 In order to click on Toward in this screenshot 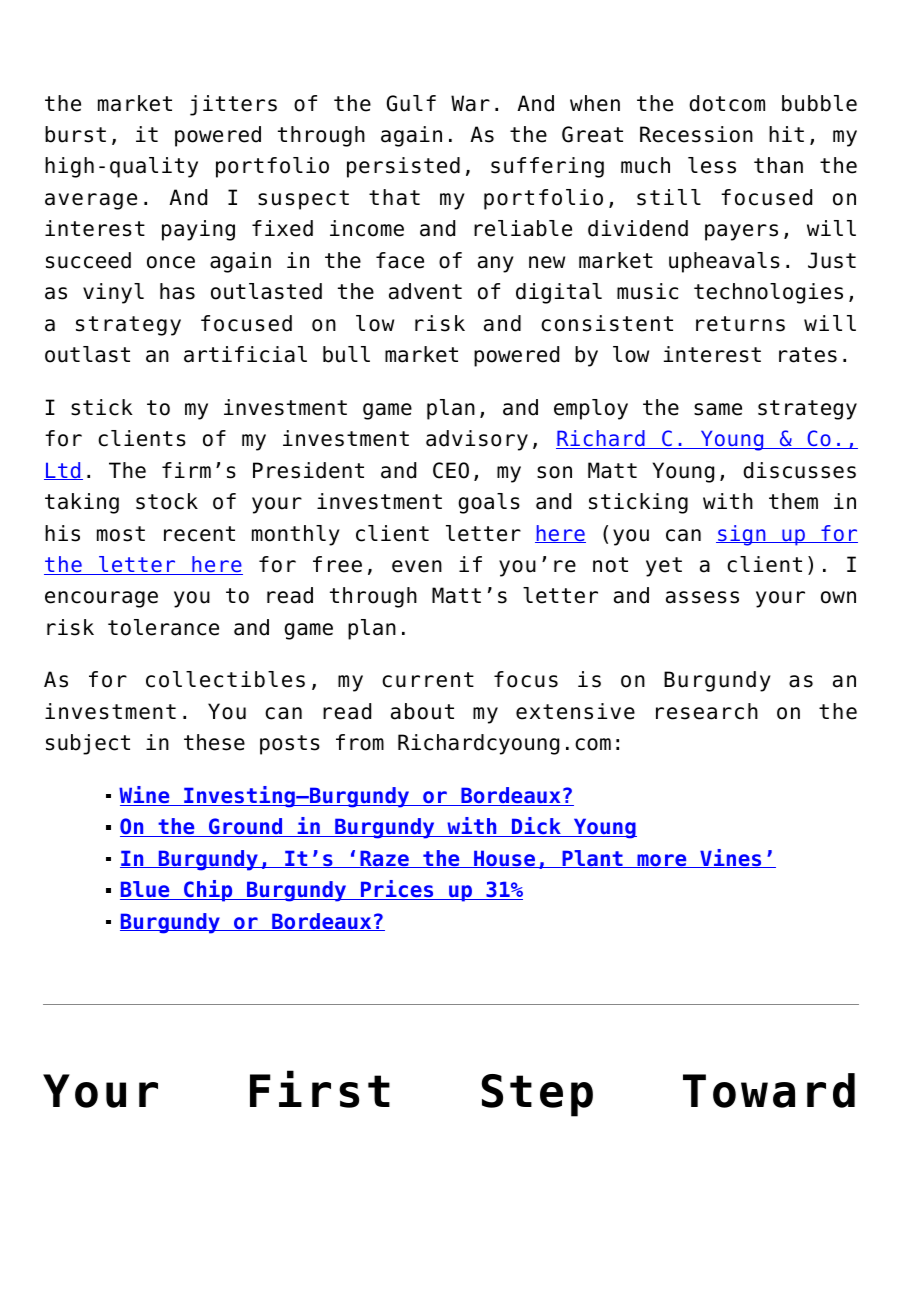, I will do `click(769, 1090)`.
